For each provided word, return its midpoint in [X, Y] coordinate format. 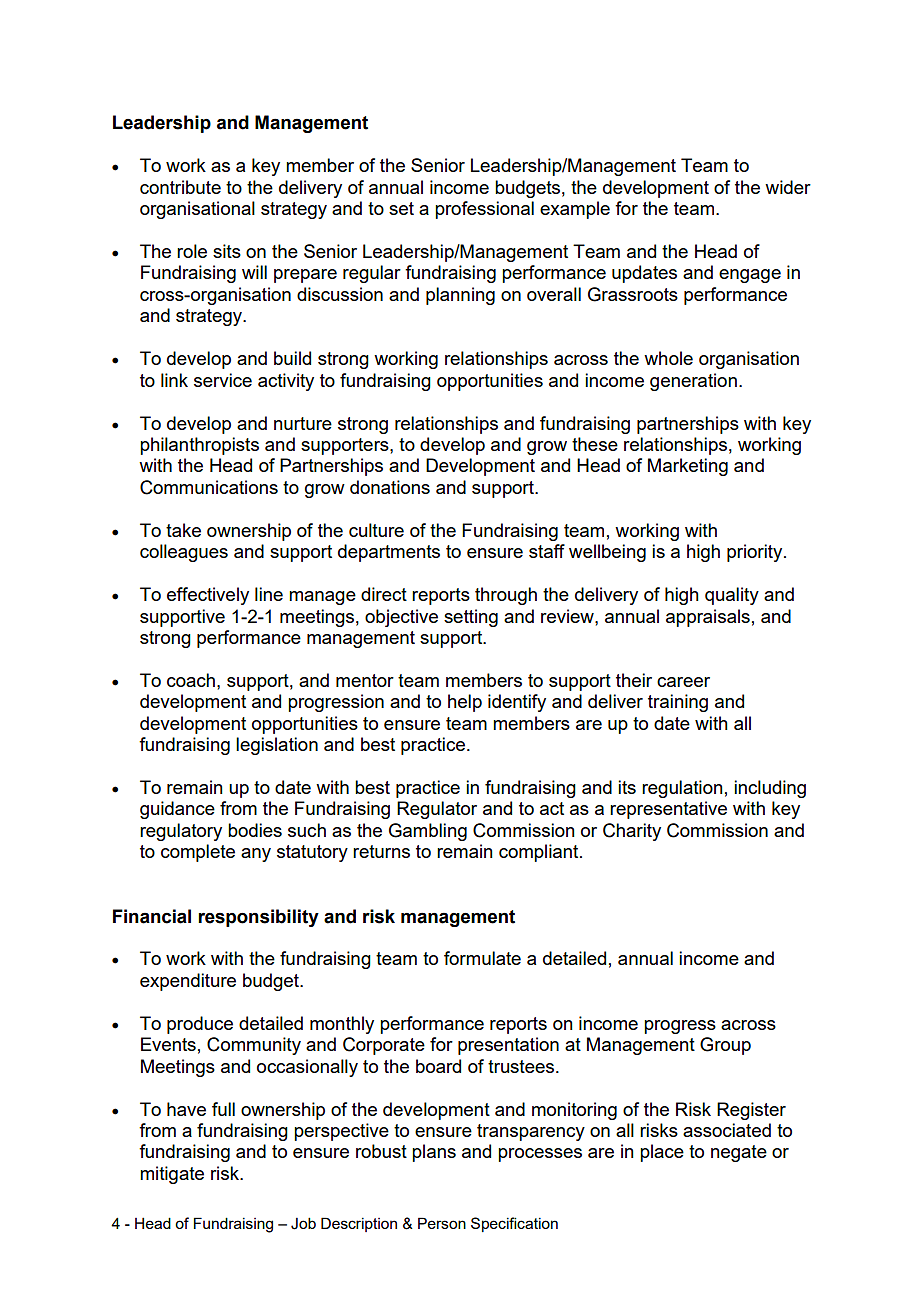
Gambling [428, 832]
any [256, 855]
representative [668, 810]
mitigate [172, 1175]
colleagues [184, 553]
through [506, 596]
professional [484, 210]
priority [756, 553]
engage [750, 276]
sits [227, 251]
